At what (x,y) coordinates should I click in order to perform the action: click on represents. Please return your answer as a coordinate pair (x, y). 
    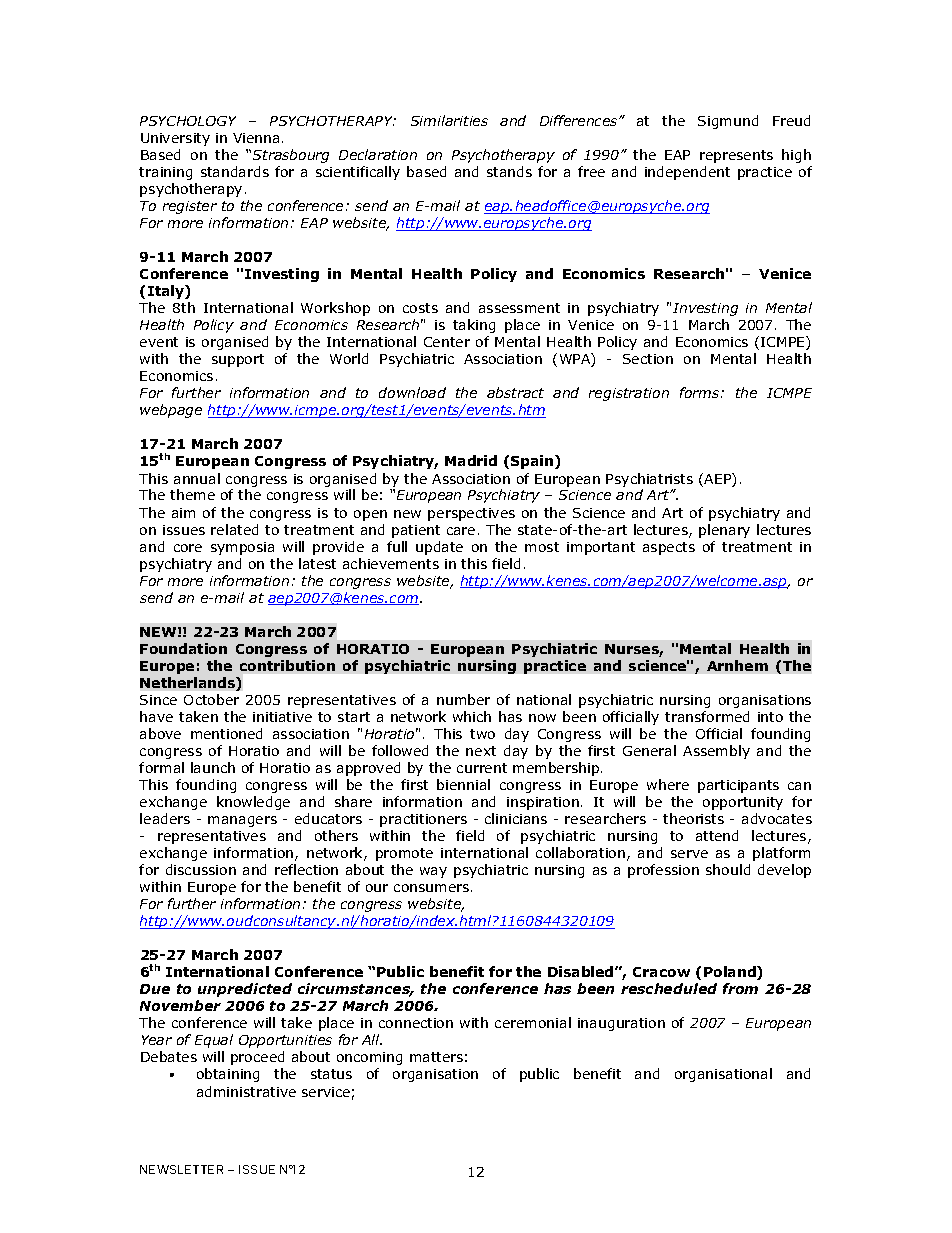
    Looking at the image, I should click on (736, 156).
